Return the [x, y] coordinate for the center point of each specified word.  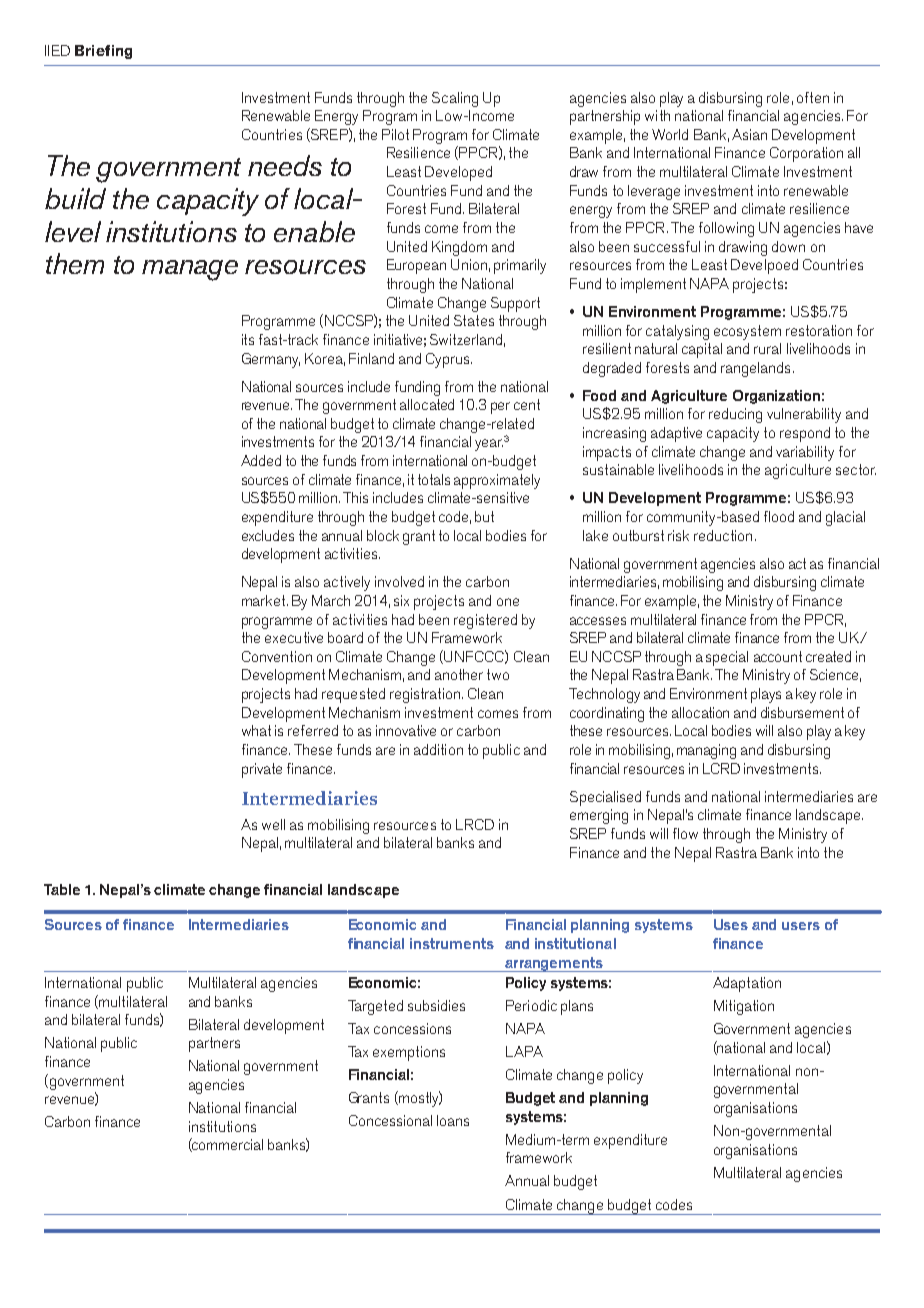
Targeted [375, 1007]
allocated [427, 404]
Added [261, 460]
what [256, 730]
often [813, 97]
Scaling [455, 99]
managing [706, 751]
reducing [735, 415]
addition [438, 749]
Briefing [103, 52]
